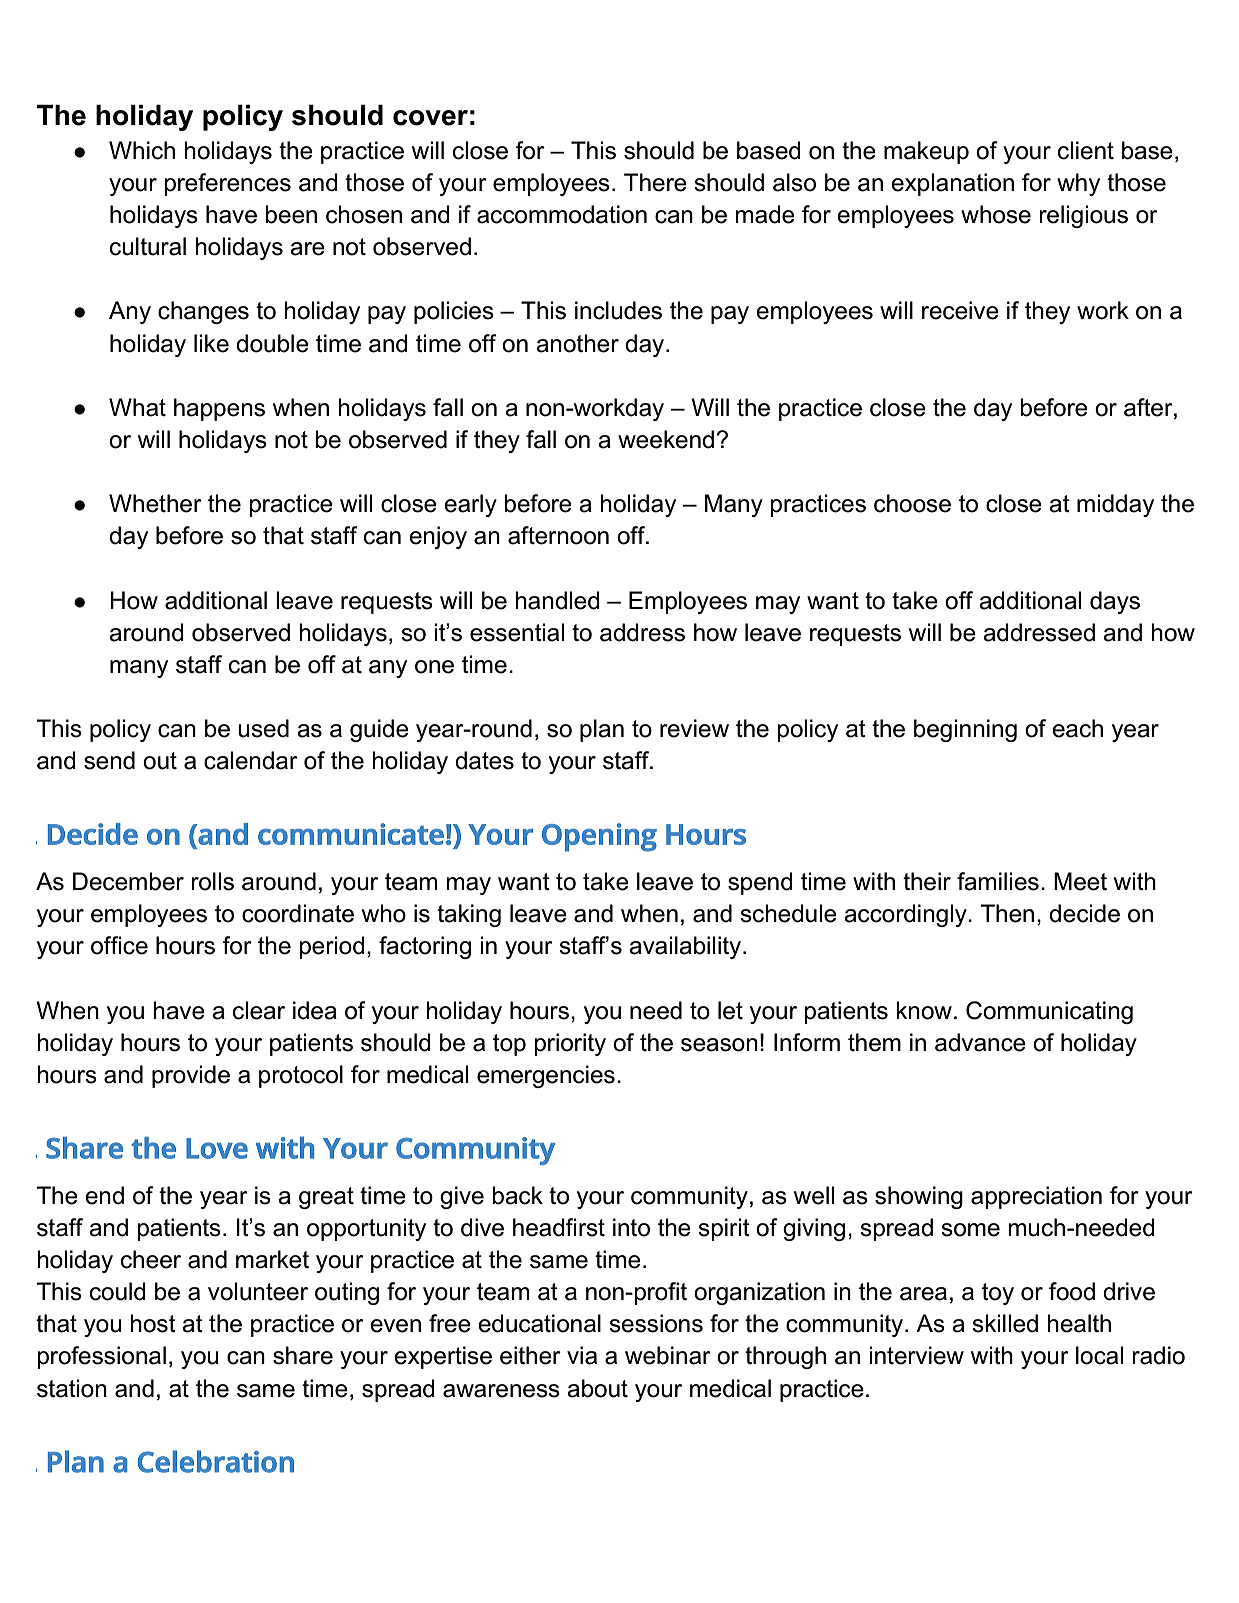 The height and width of the screenshot is (1603, 1239). I want to click on about, so click(597, 1388).
